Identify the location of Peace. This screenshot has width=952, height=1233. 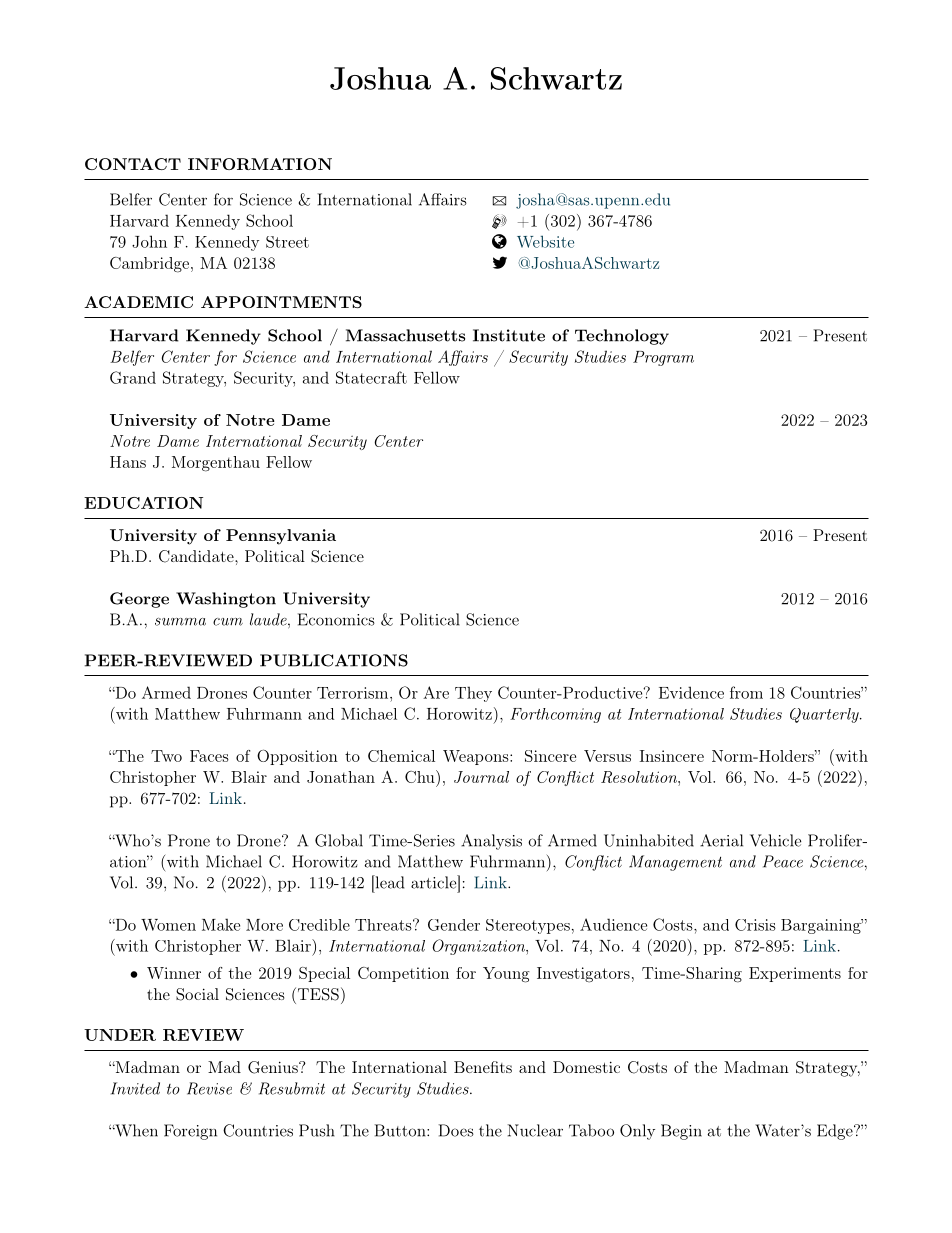
(783, 861).
